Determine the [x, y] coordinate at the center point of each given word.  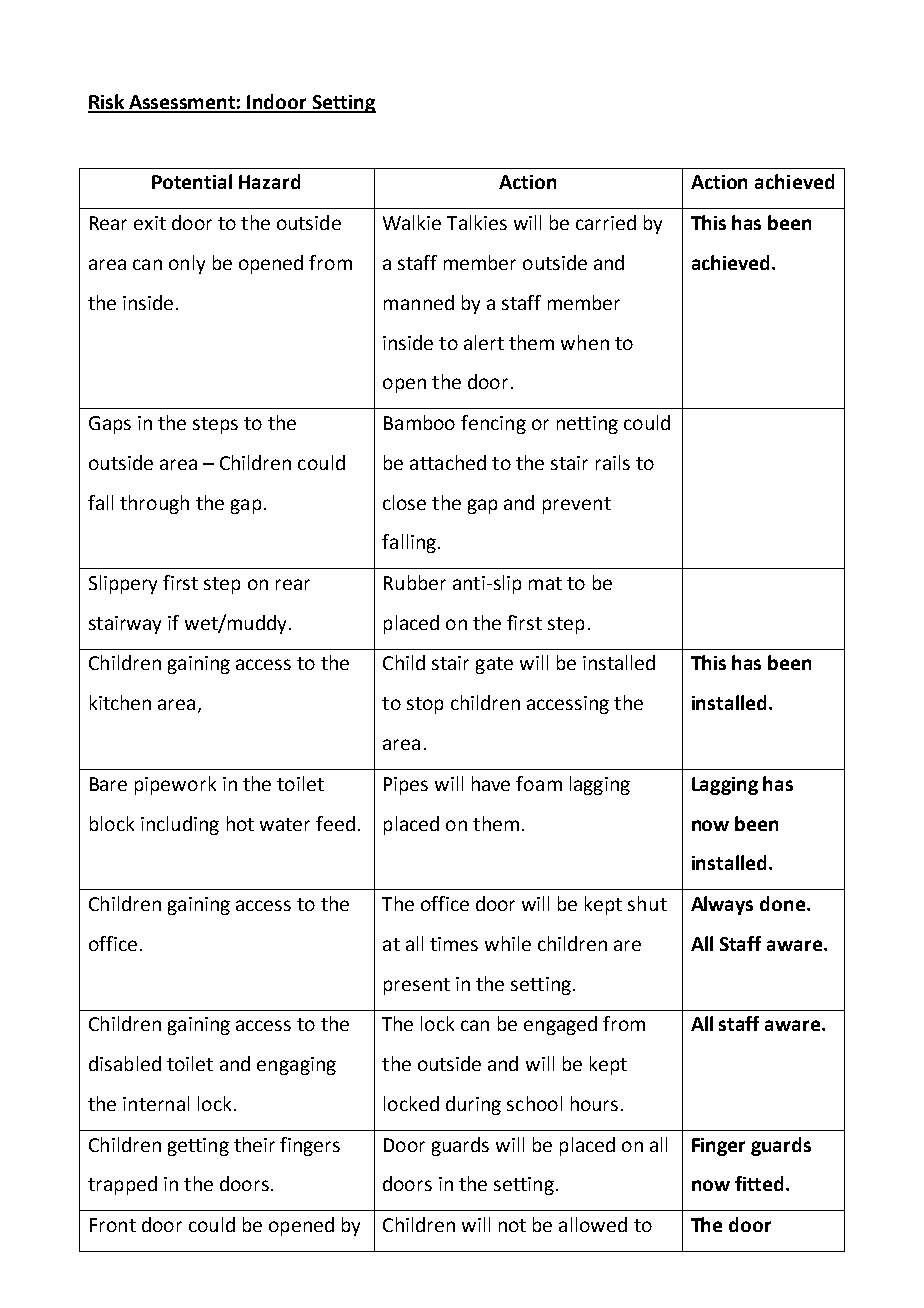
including [180, 825]
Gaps [110, 425]
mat [545, 583]
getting [198, 1147]
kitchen [120, 702]
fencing [493, 424]
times [454, 944]
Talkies [477, 222]
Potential [192, 181]
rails [613, 462]
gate [494, 665]
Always [722, 905]
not [512, 1225]
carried [606, 222]
